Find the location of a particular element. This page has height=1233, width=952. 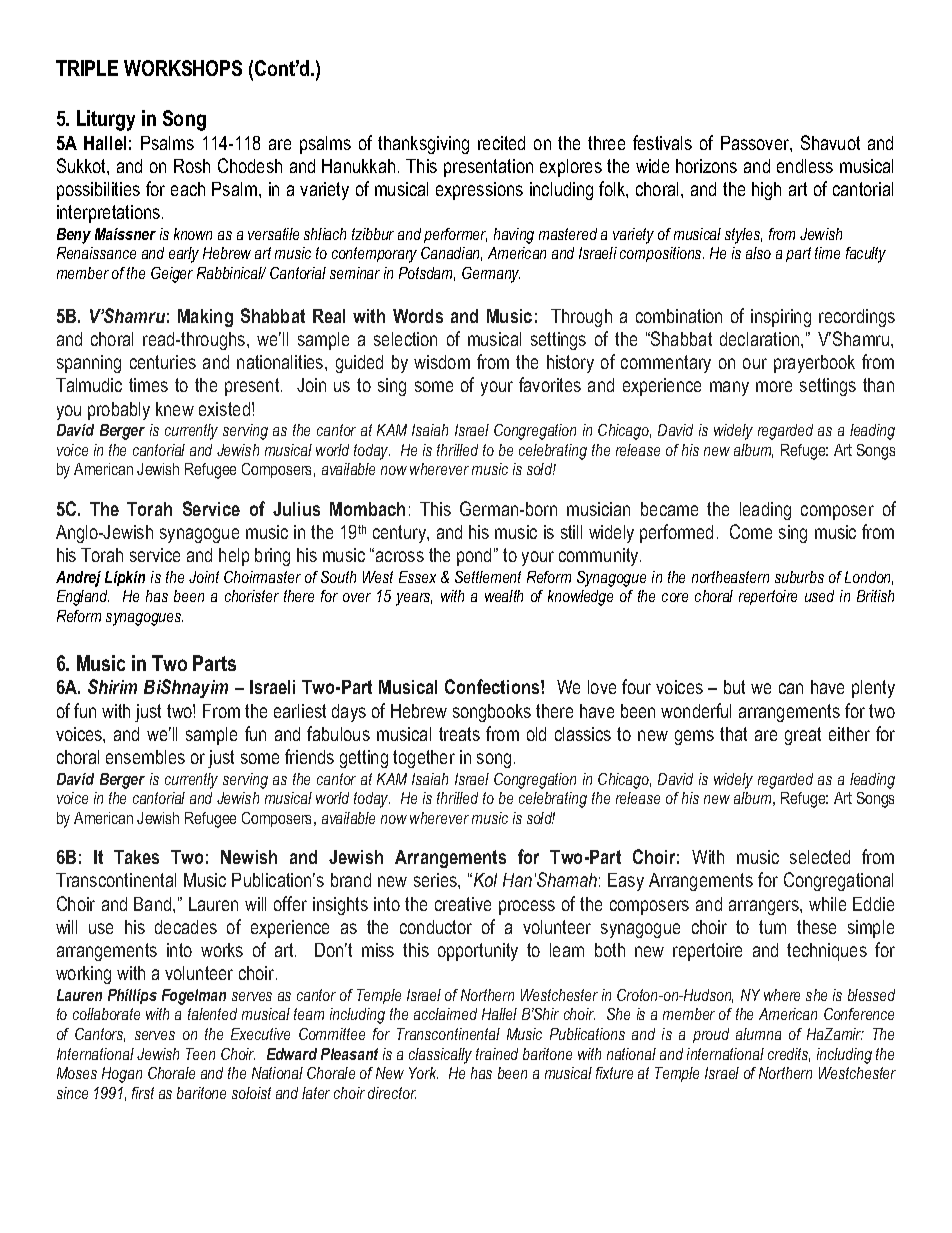

Liturgy is located at coordinates (106, 120).
